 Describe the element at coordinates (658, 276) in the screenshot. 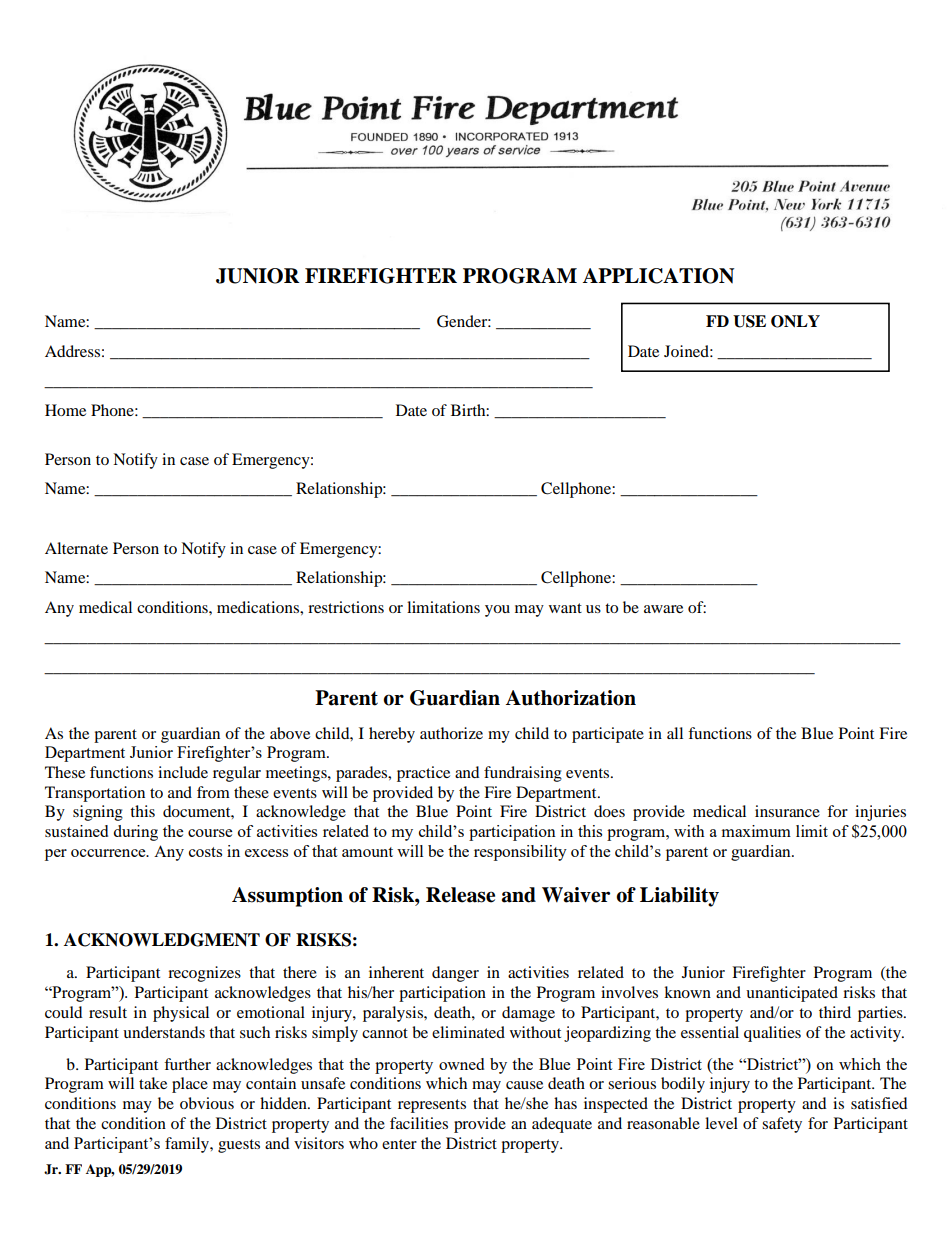

I see `APPLICATION` at that location.
